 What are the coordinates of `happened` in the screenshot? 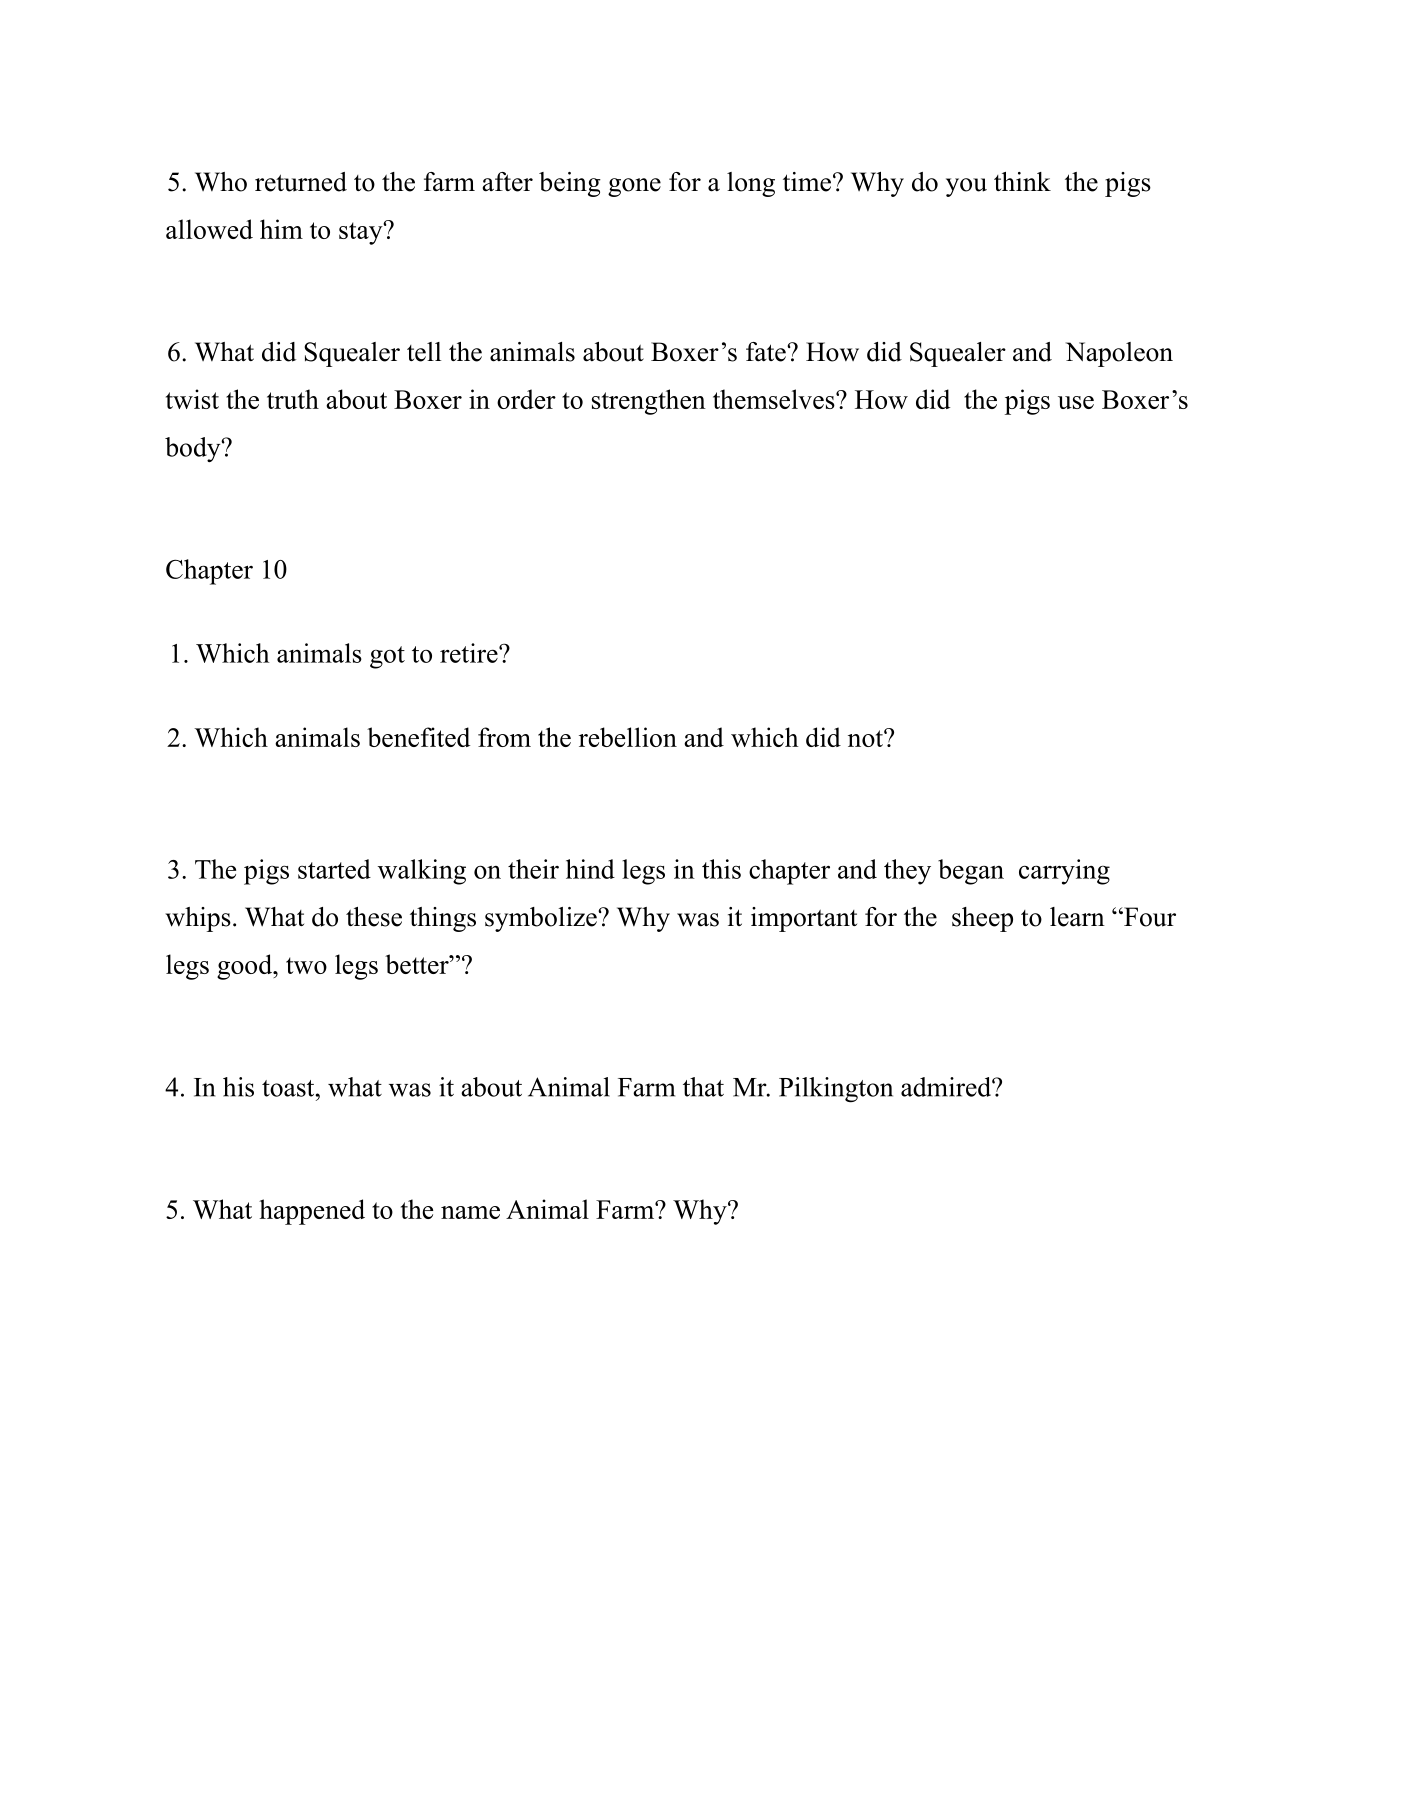 It's located at (312, 1212).
